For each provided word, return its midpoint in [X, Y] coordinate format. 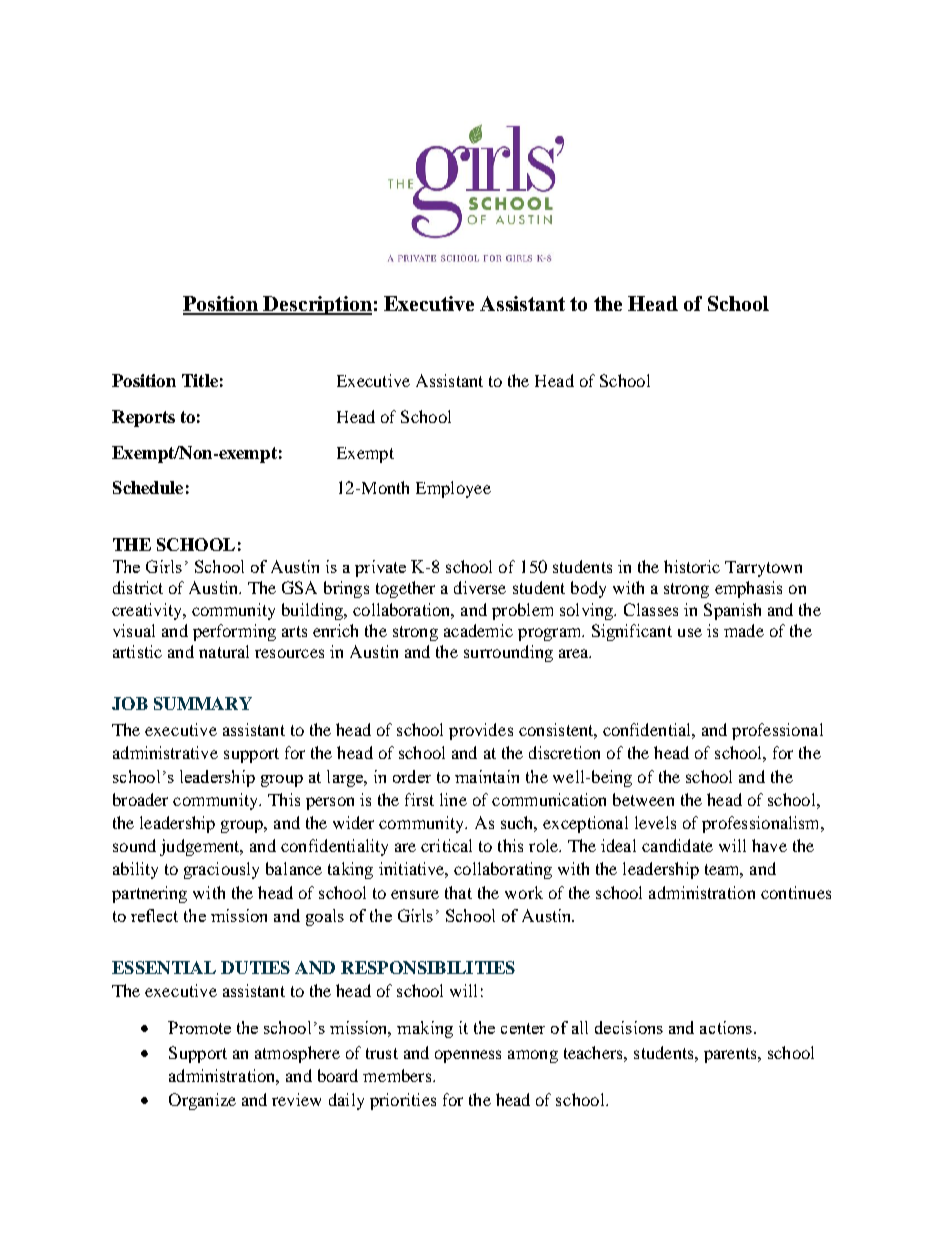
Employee [453, 489]
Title [200, 380]
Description [317, 305]
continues [796, 892]
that [458, 892]
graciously [221, 870]
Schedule [148, 487]
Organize [202, 1101]
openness [468, 1056]
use [690, 632]
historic [692, 566]
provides [481, 731]
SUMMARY [203, 703]
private [380, 568]
